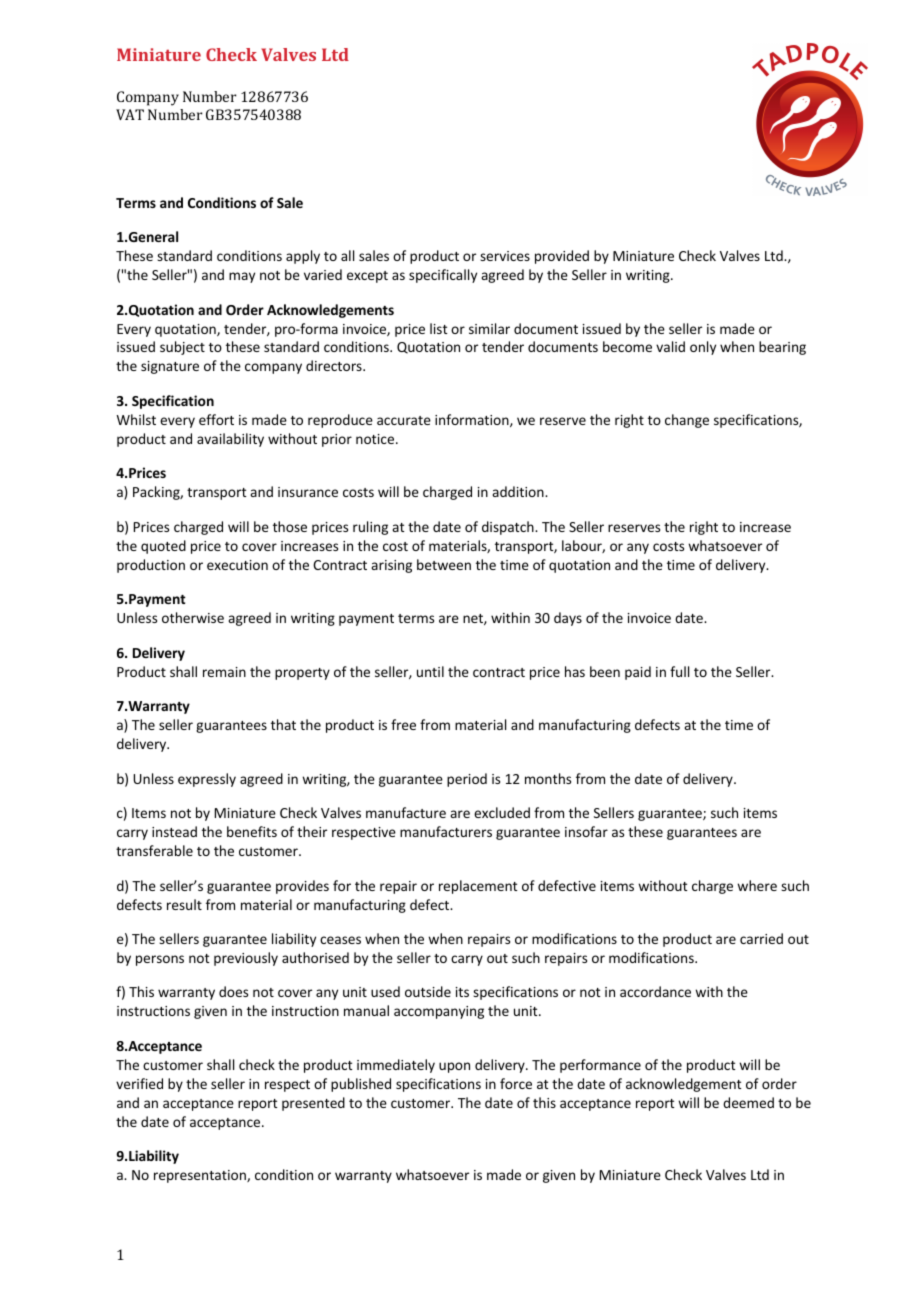  I want to click on expressly, so click(207, 780).
